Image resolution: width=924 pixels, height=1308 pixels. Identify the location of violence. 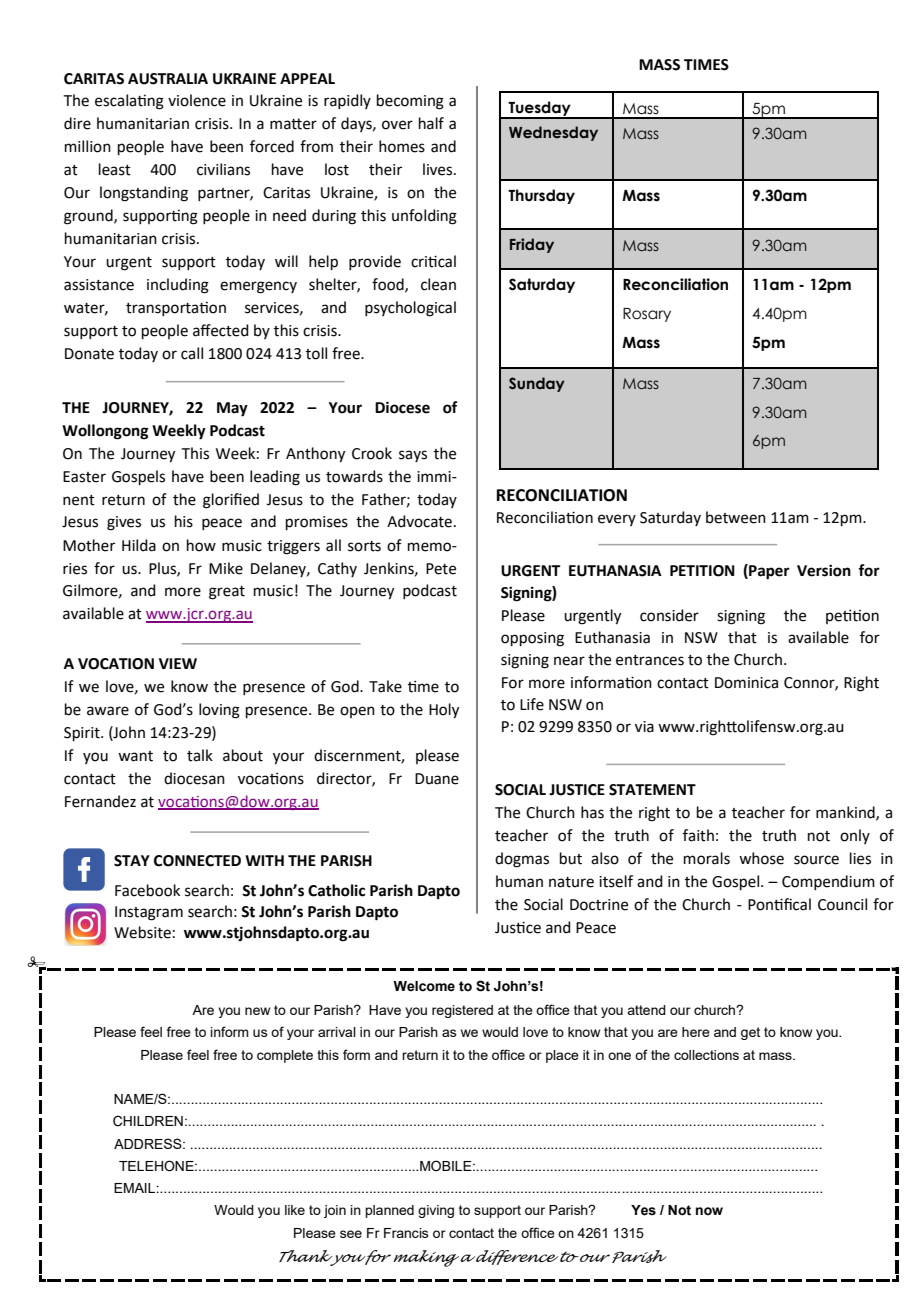
(197, 100).
